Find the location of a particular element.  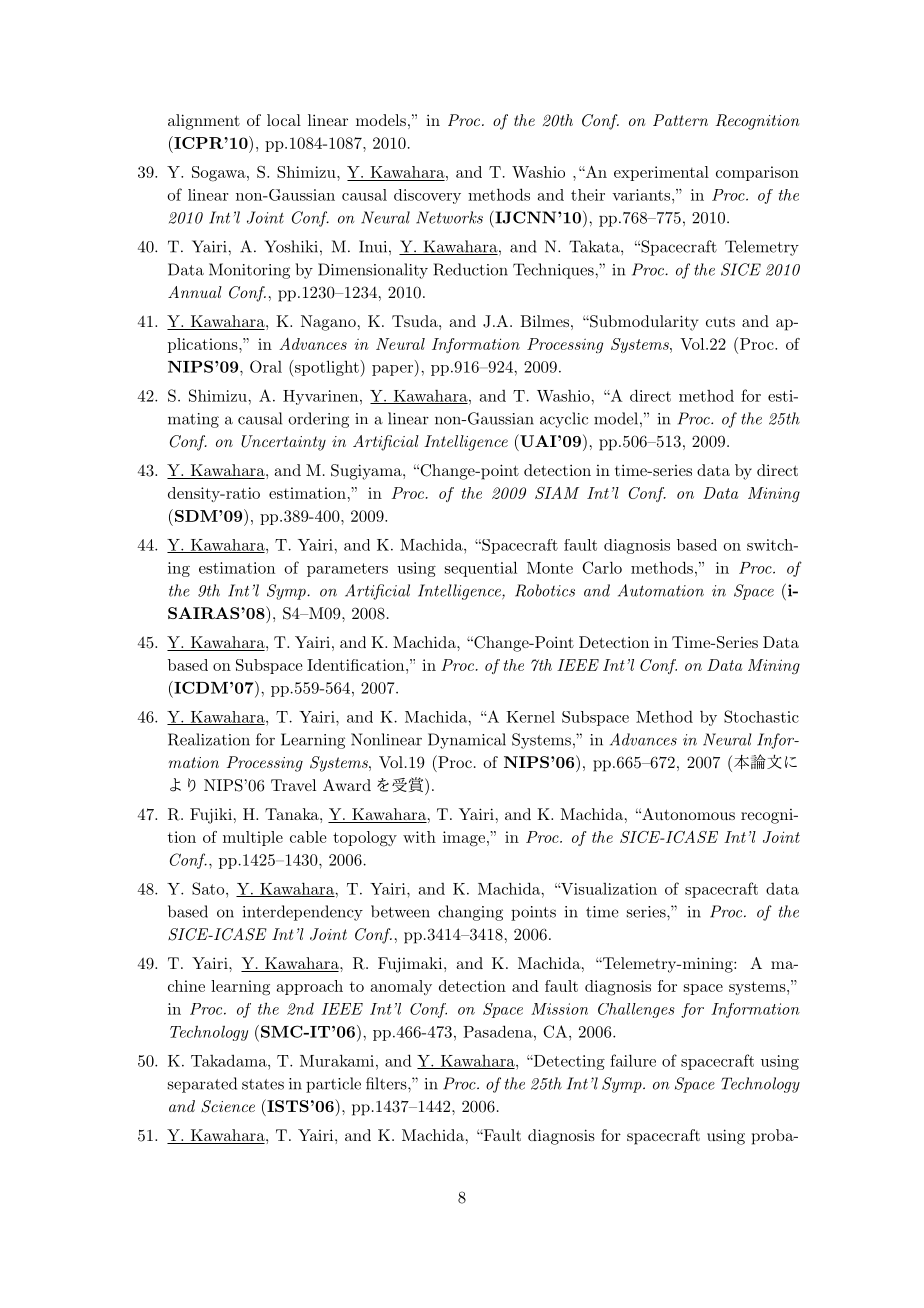

sequential is located at coordinates (481, 569).
